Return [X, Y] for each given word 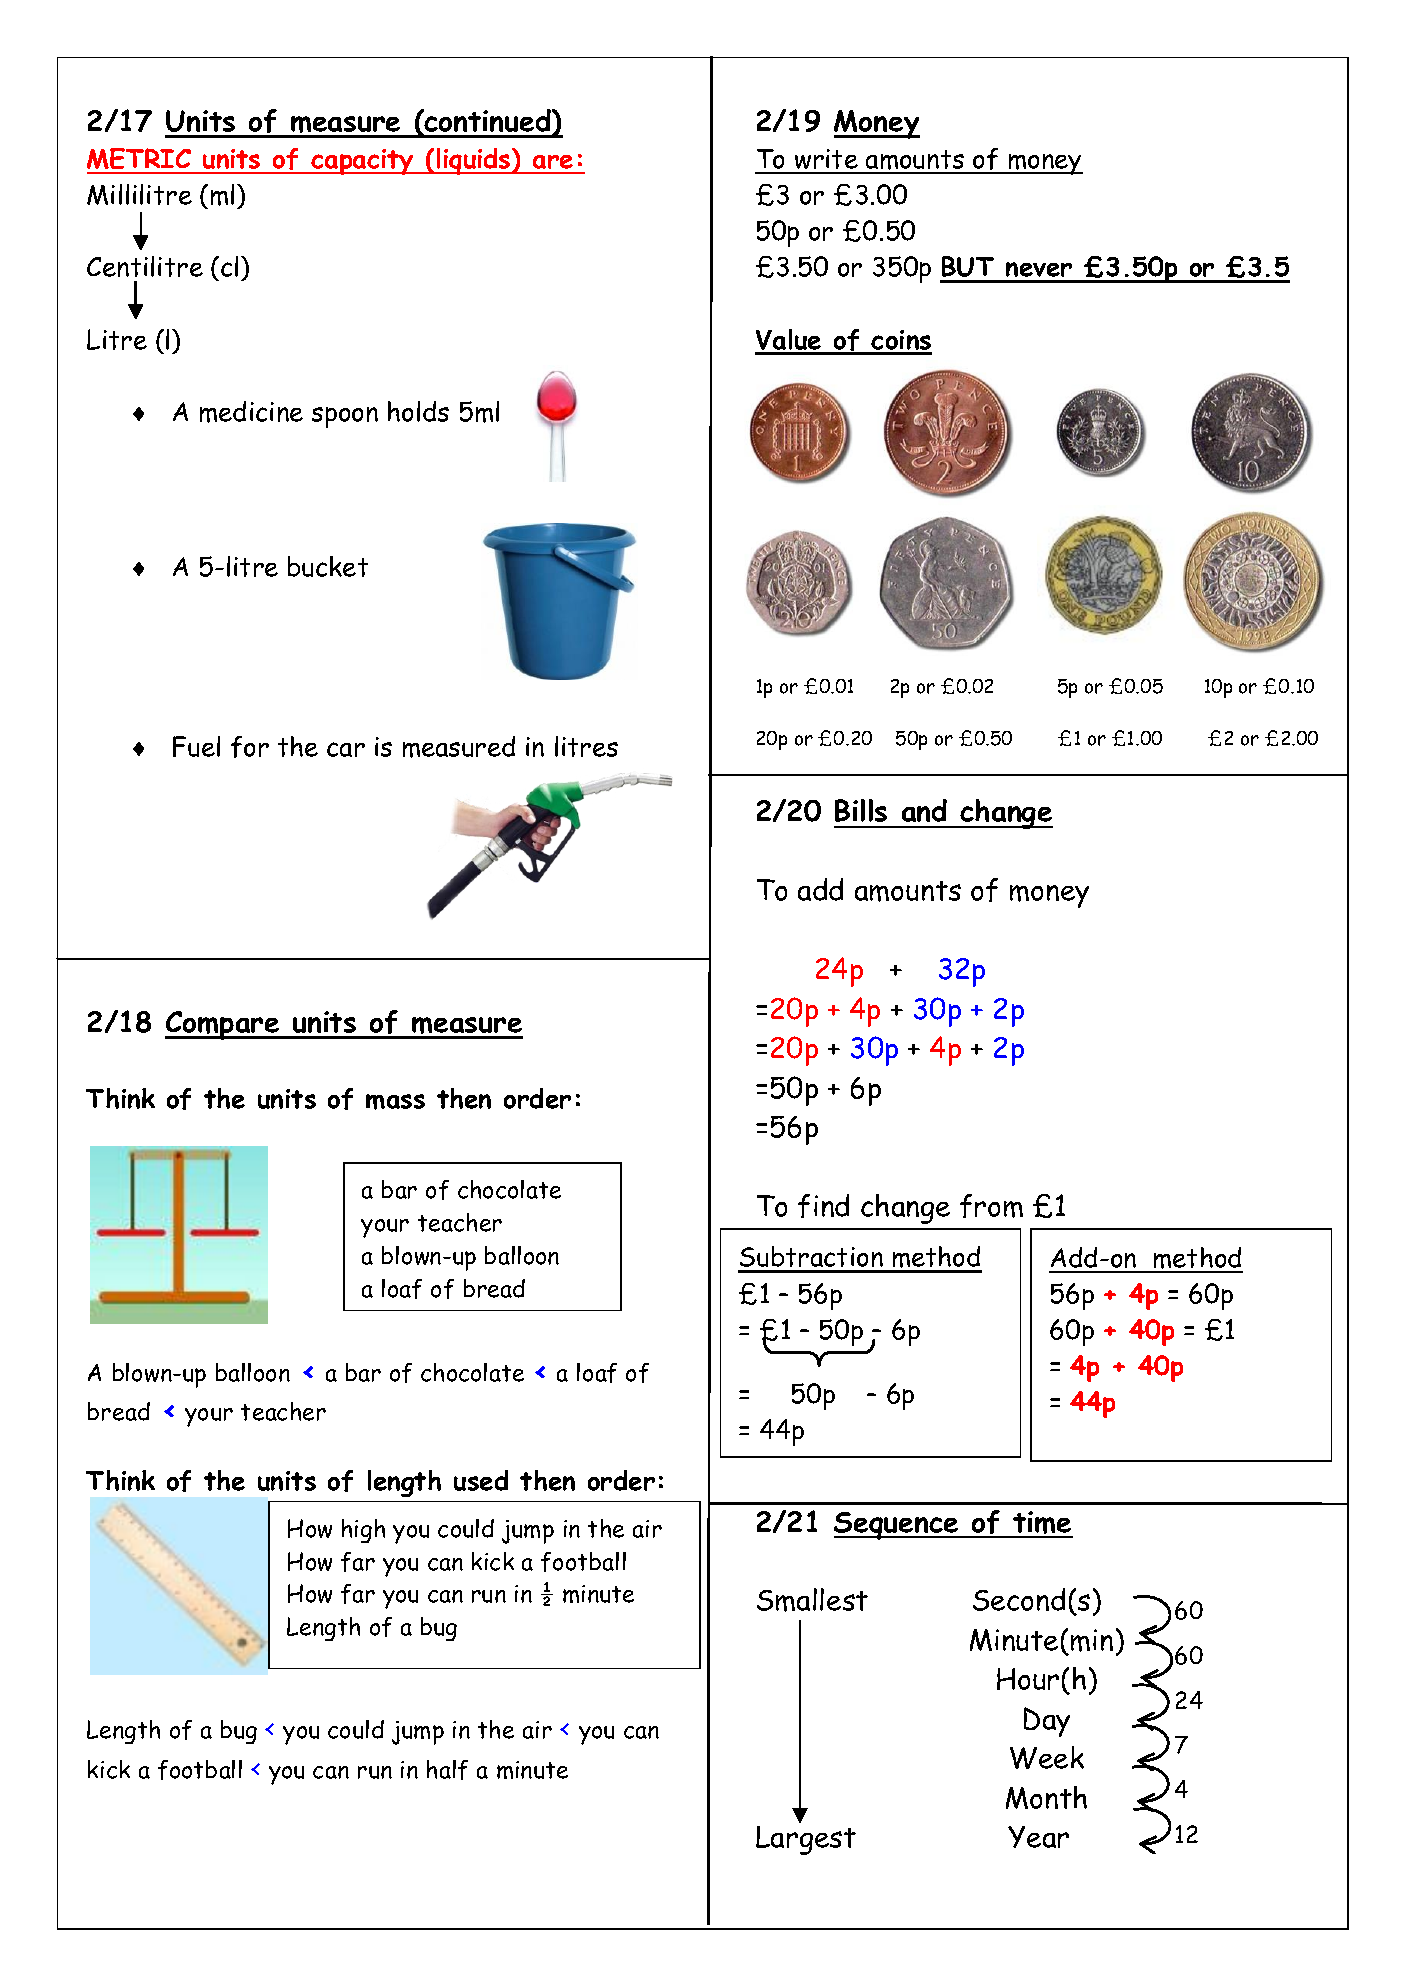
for [250, 747]
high [363, 1531]
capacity [363, 162]
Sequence [897, 1526]
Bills [861, 810]
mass [395, 1102]
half [447, 1770]
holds [418, 411]
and [924, 810]
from [991, 1206]
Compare [223, 1025]
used [481, 1480]
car [346, 749]
